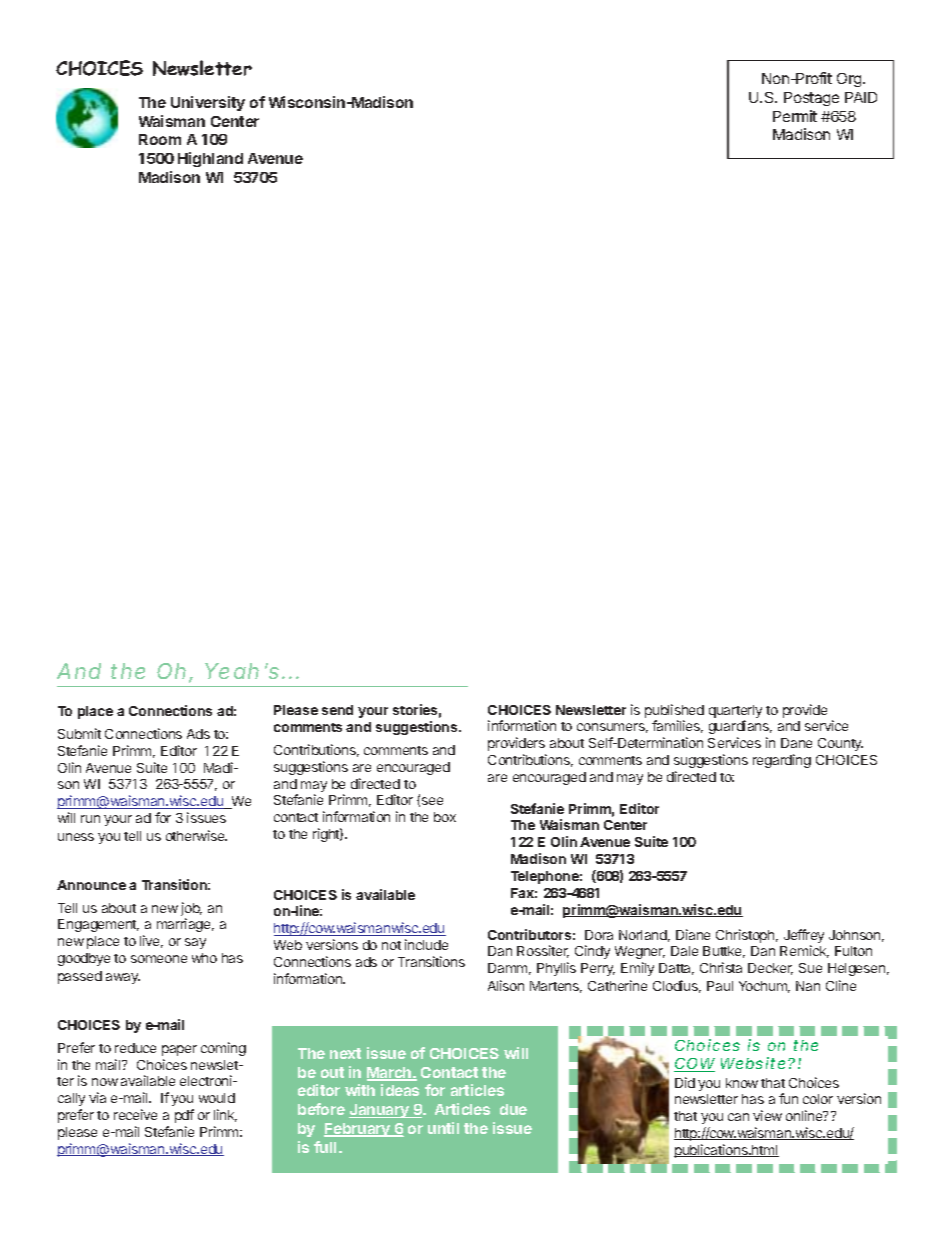  What do you see at coordinates (735, 713) in the screenshot?
I see `quarterly` at bounding box center [735, 713].
